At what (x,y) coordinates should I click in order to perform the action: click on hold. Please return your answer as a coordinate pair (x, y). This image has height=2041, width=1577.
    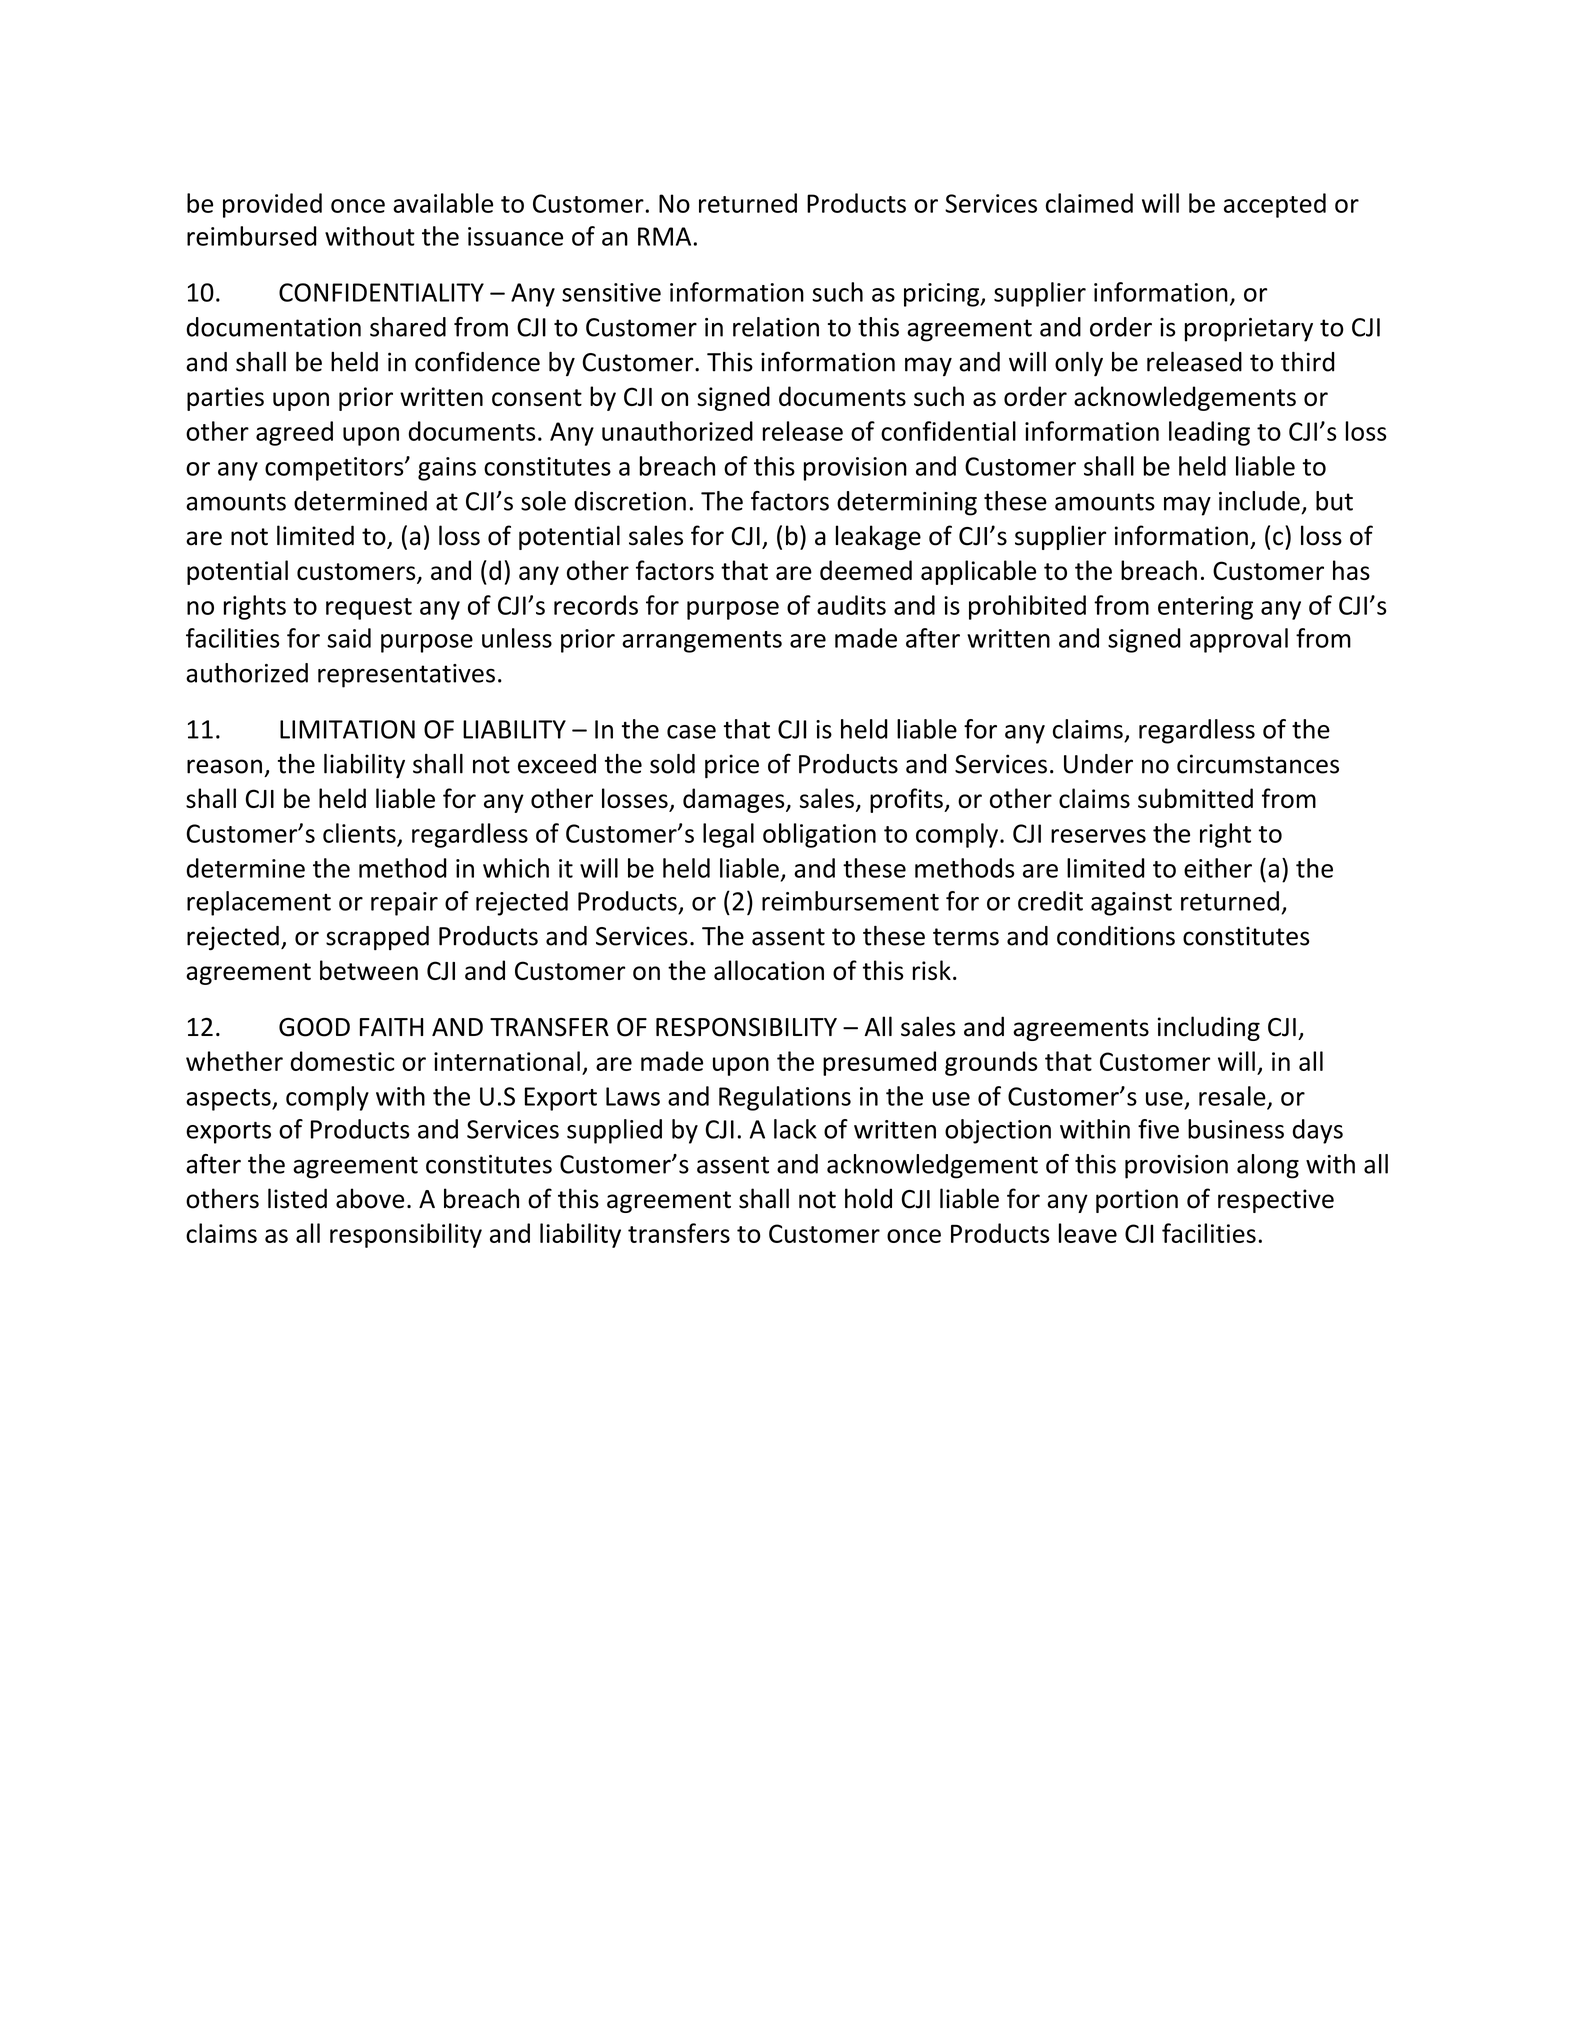
    Looking at the image, I should click on (868, 1198).
